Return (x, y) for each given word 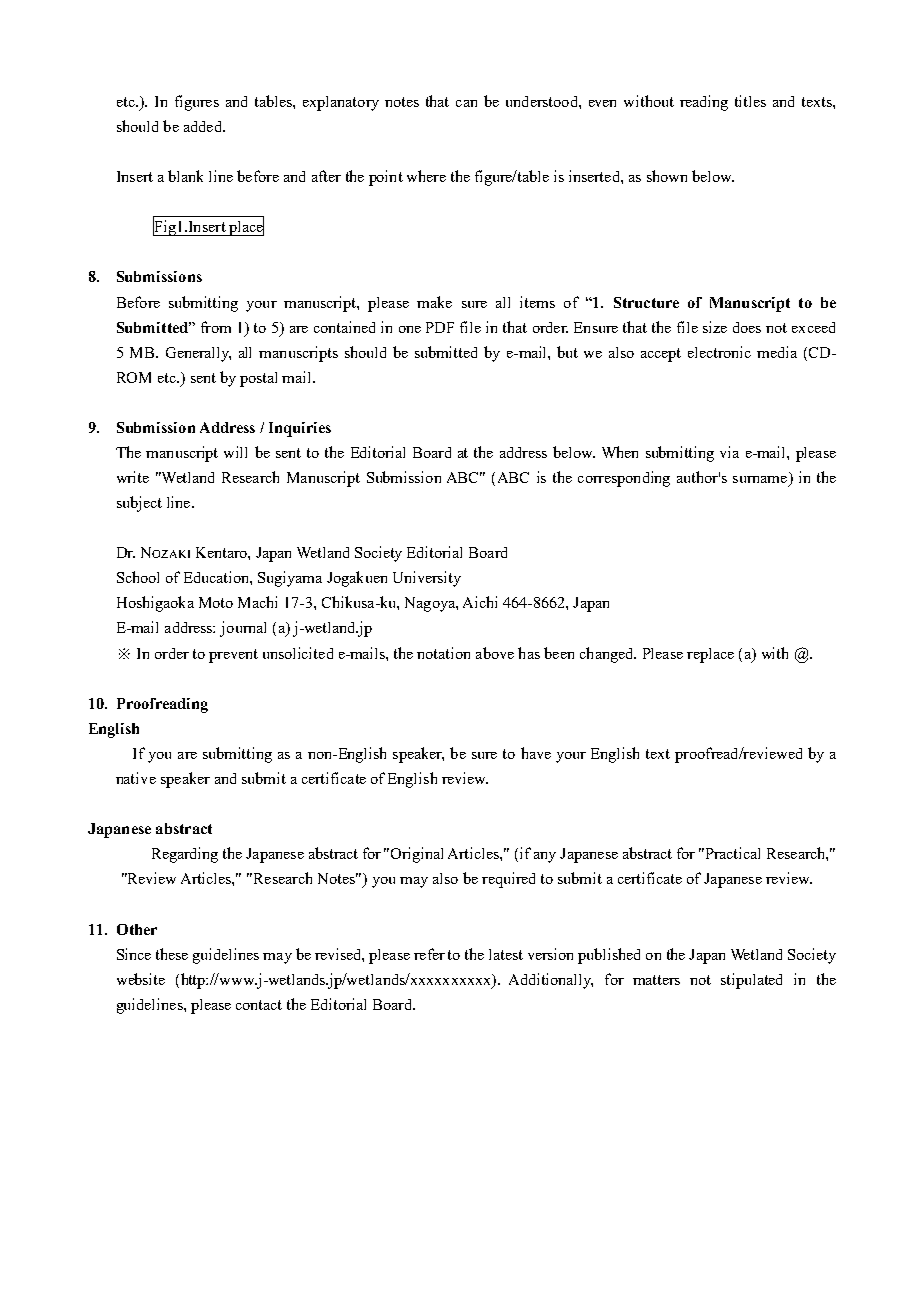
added (204, 126)
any (545, 857)
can (466, 103)
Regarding (185, 855)
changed (608, 655)
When (620, 452)
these (172, 954)
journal (243, 629)
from (216, 327)
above (495, 653)
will (235, 452)
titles (750, 101)
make (434, 302)
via (729, 452)
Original (417, 855)
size (715, 327)
